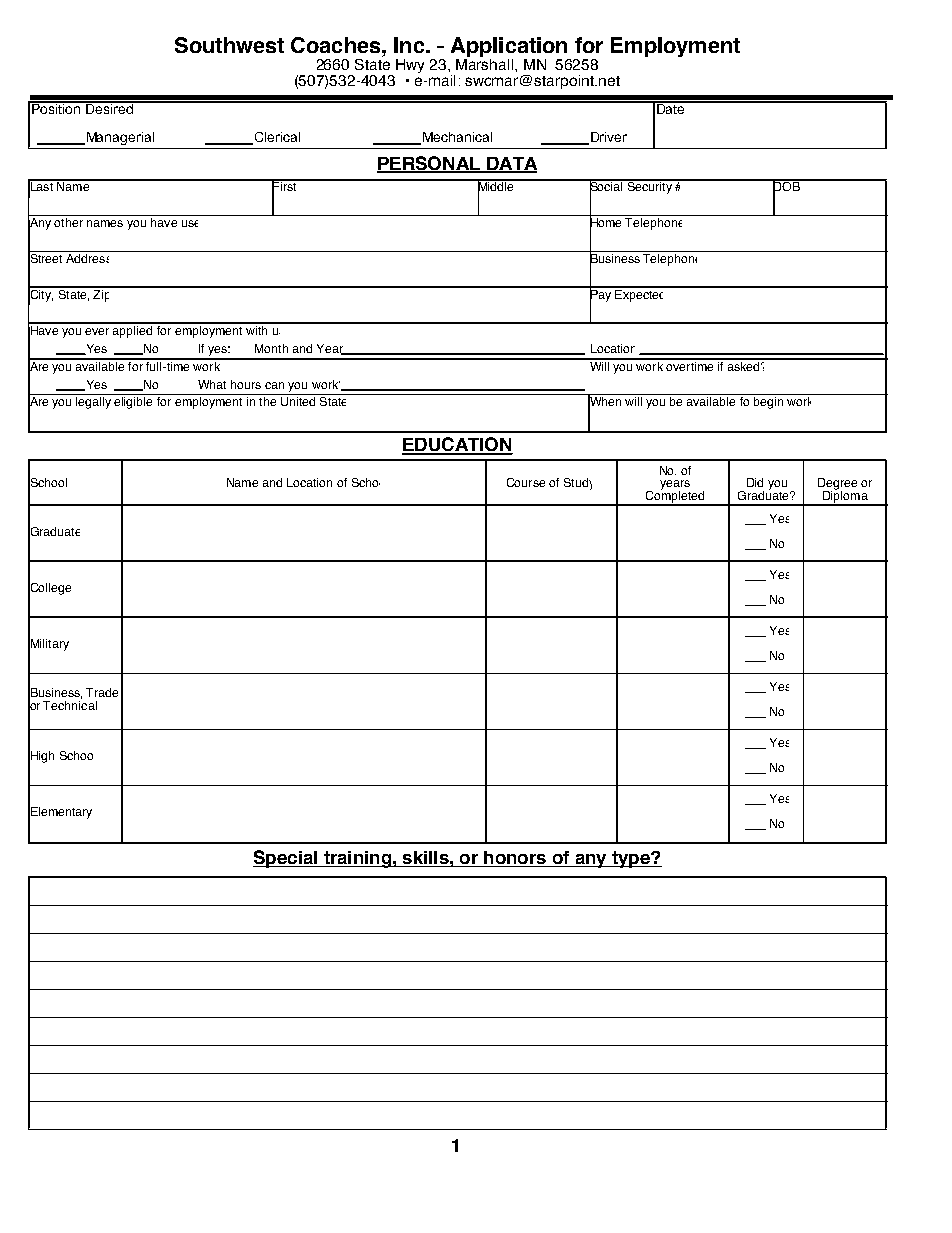 This page has width=952, height=1233. Describe the element at coordinates (286, 859) in the page. I see `Special` at that location.
